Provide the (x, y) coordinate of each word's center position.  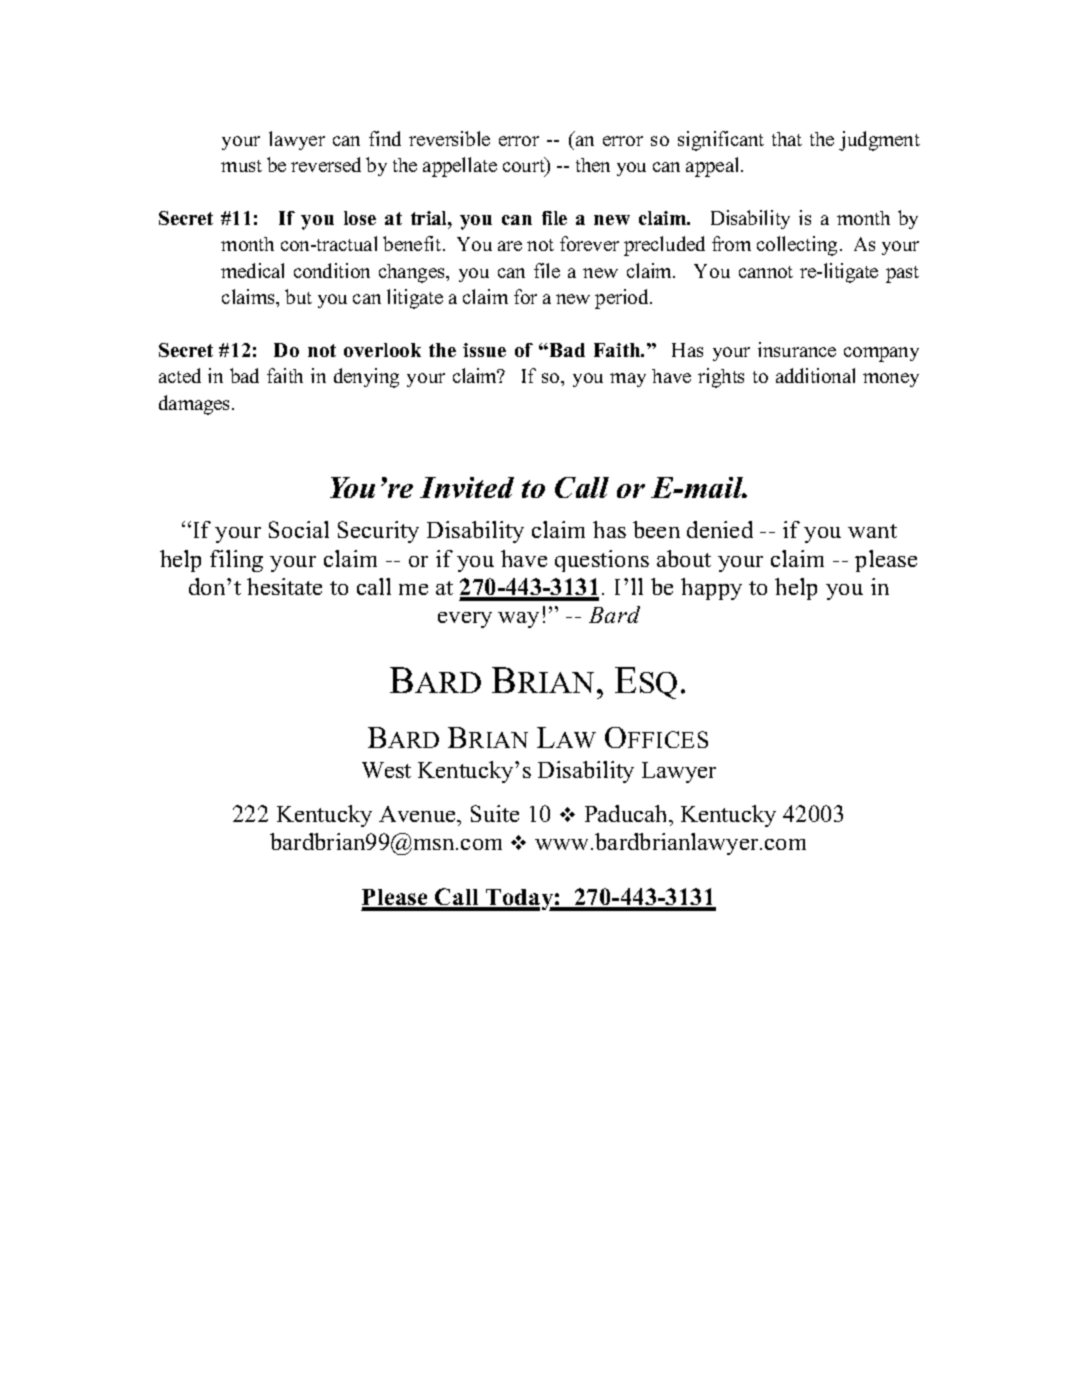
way (518, 620)
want (872, 531)
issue (484, 350)
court (525, 166)
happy (711, 589)
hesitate (284, 586)
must (241, 166)
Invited (467, 487)
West (386, 770)
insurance (797, 349)
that (787, 139)
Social (299, 529)
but (298, 296)
